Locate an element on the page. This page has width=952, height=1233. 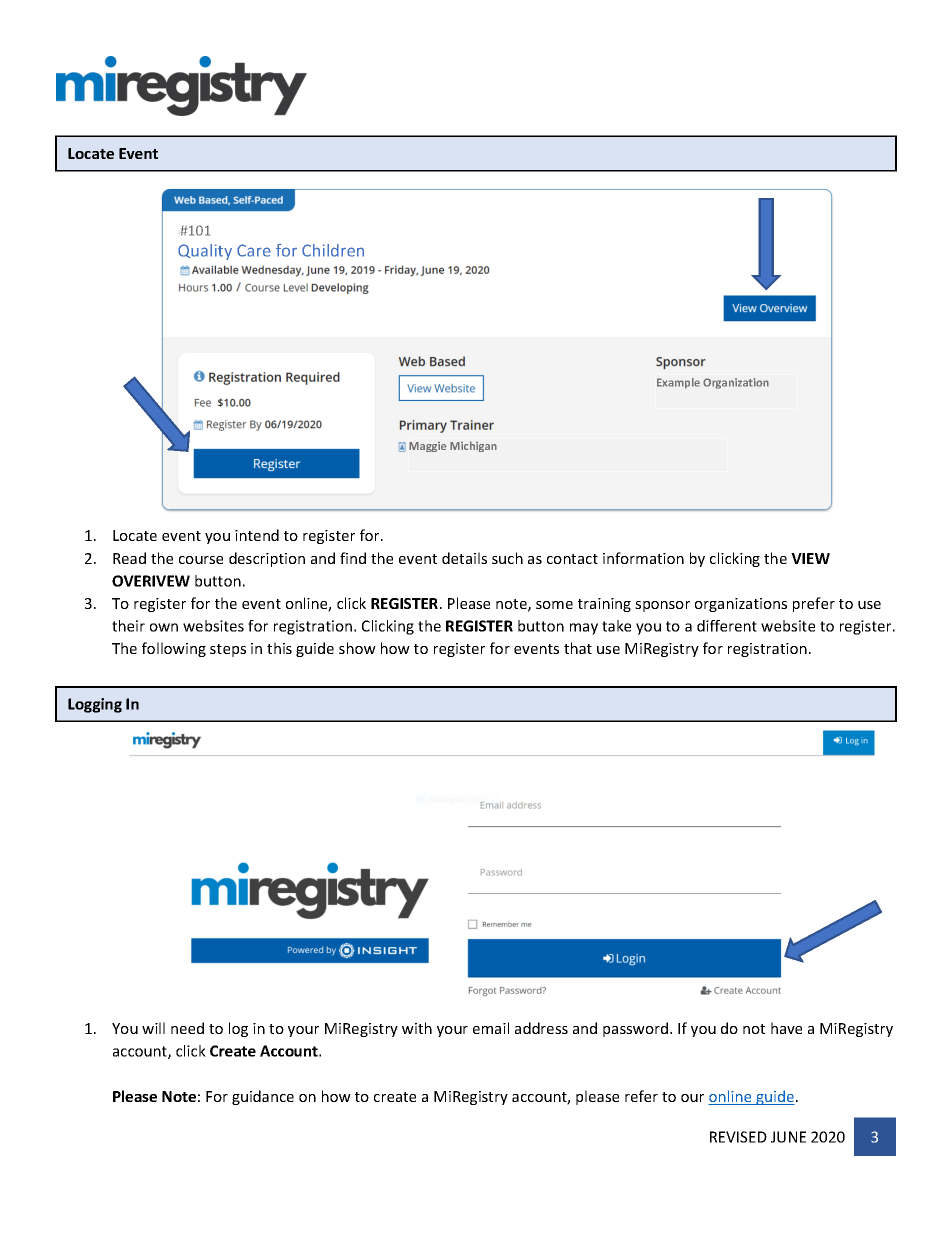
email is located at coordinates (491, 1028).
